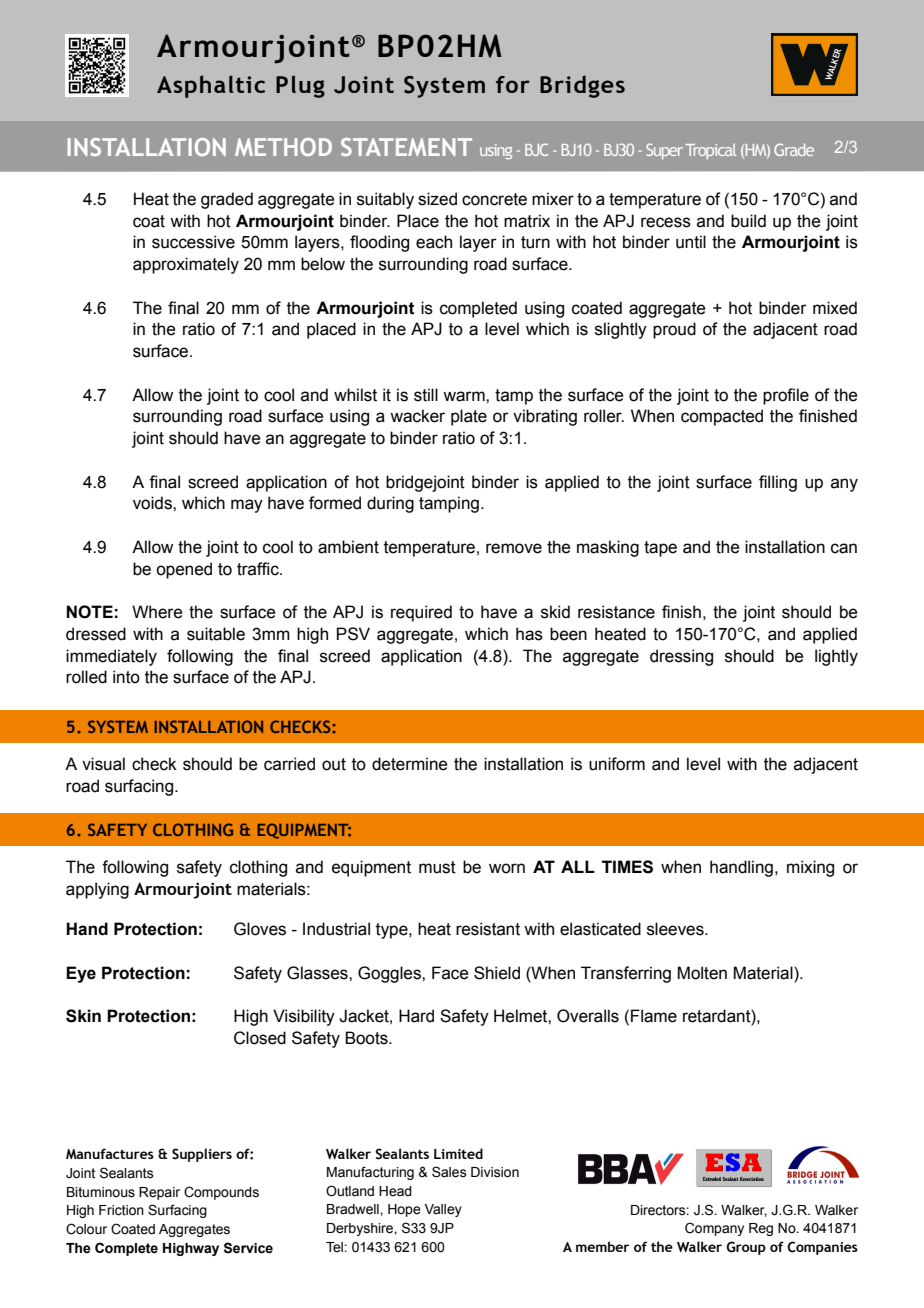 The height and width of the page is (1308, 924). Describe the element at coordinates (443, 1210) in the page. I see `Valley` at that location.
